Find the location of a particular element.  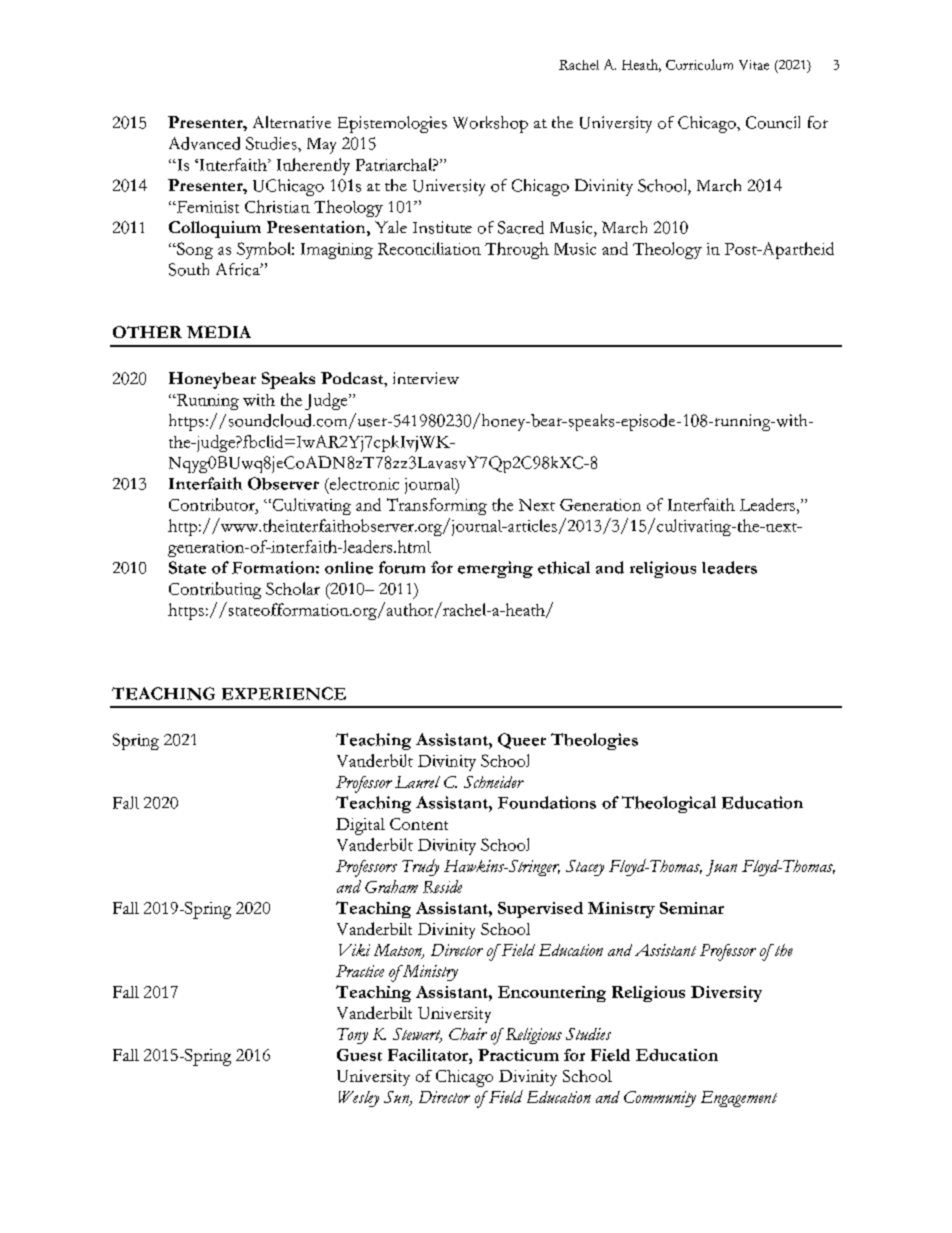

ethical is located at coordinates (564, 567).
